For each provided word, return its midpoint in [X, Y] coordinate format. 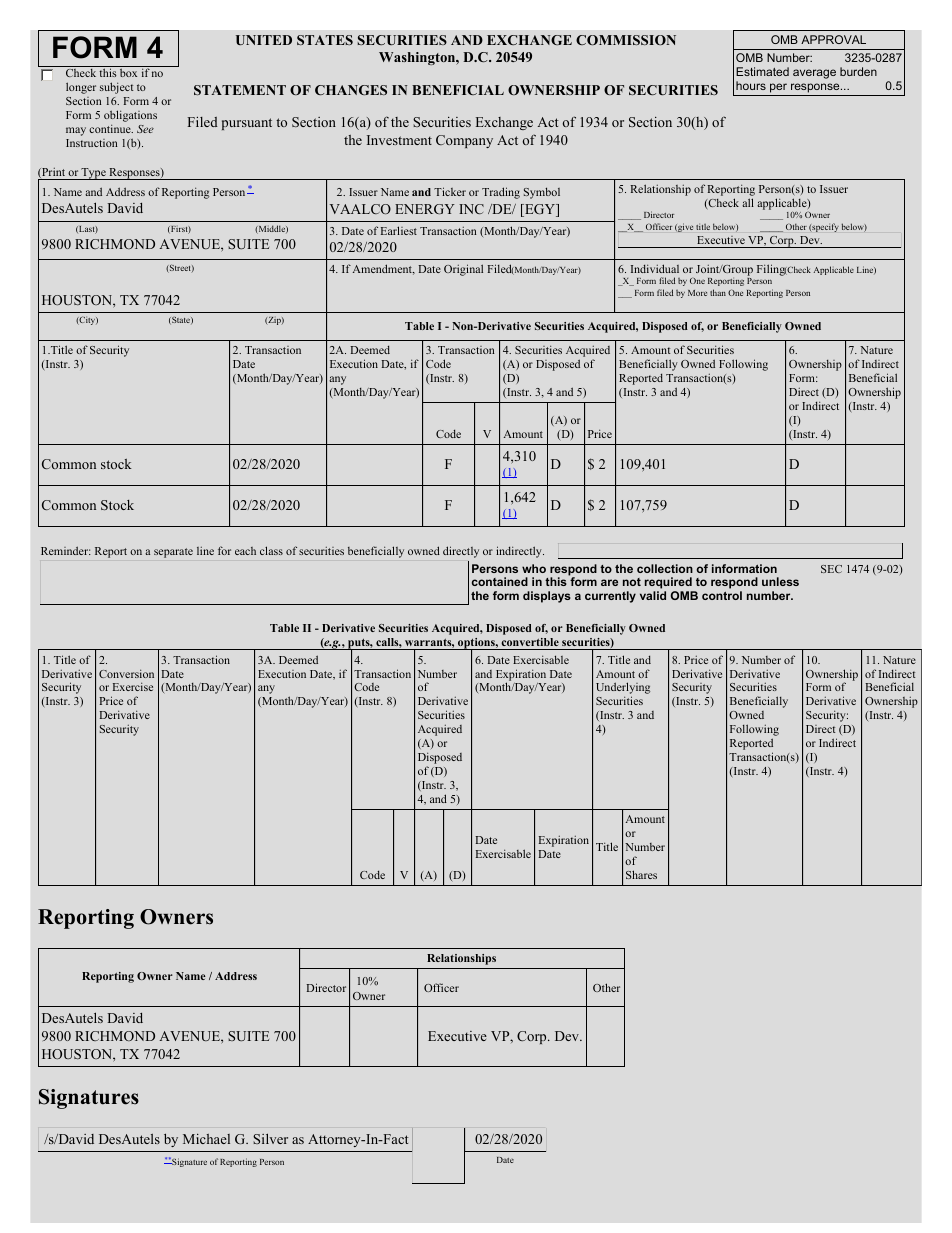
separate [173, 553]
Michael [206, 1139]
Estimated [762, 71]
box [128, 73]
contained [500, 581]
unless [780, 581]
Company [464, 141]
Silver [270, 1138]
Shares [641, 874]
